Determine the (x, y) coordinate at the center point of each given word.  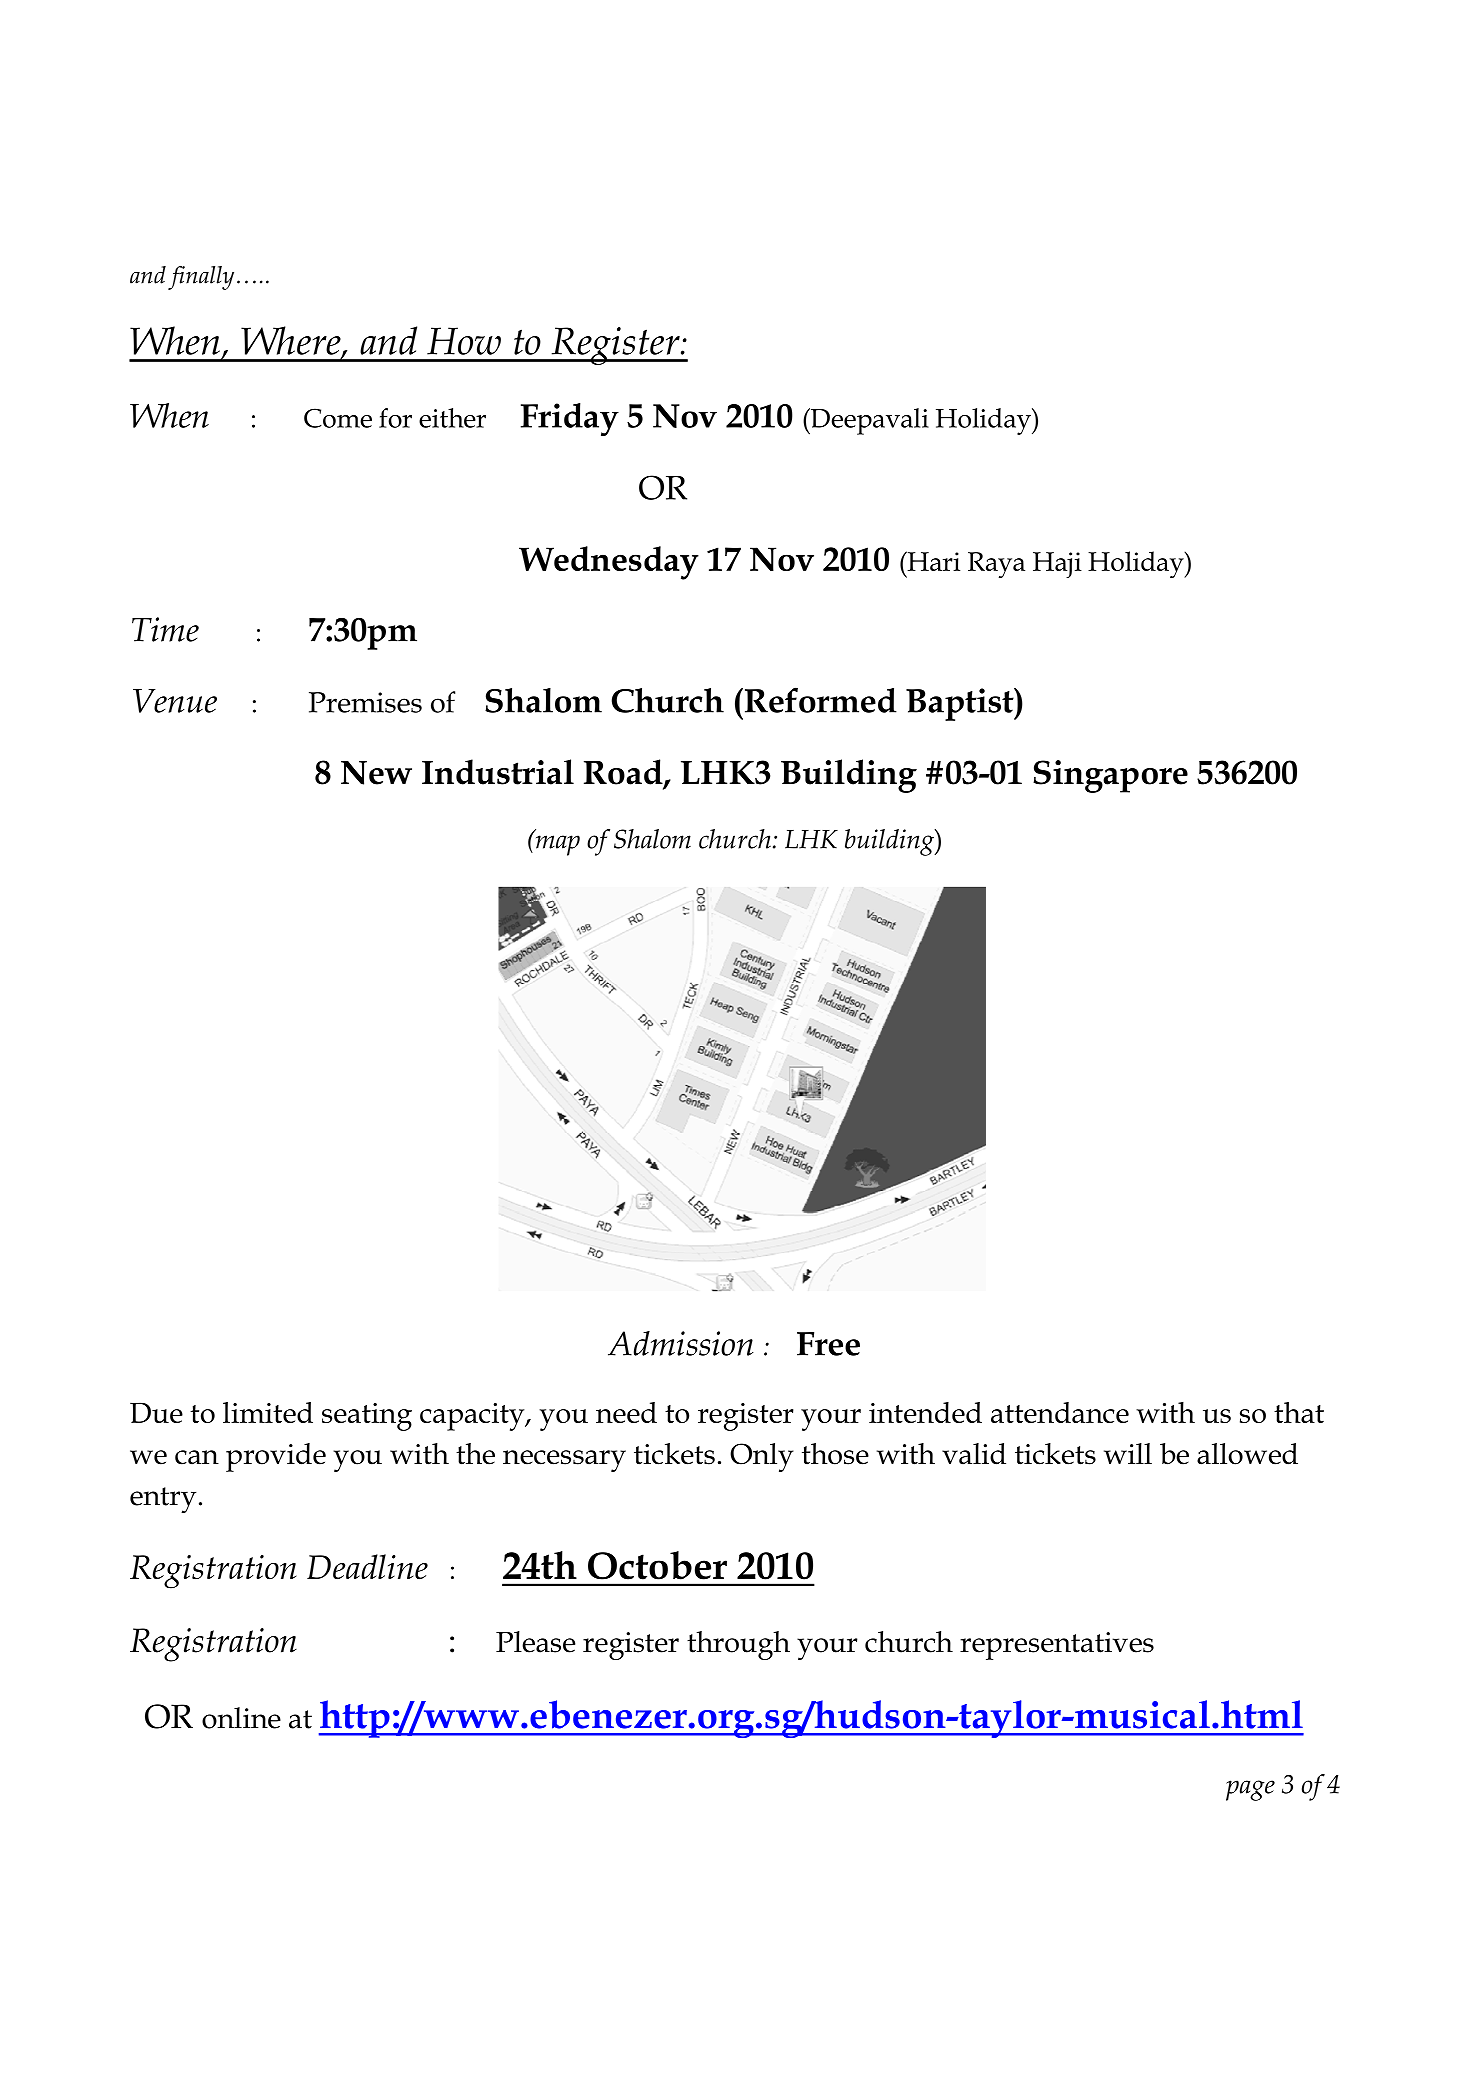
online (241, 1718)
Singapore (1110, 776)
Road (624, 773)
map (558, 845)
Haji (1057, 565)
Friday (570, 419)
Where (292, 341)
